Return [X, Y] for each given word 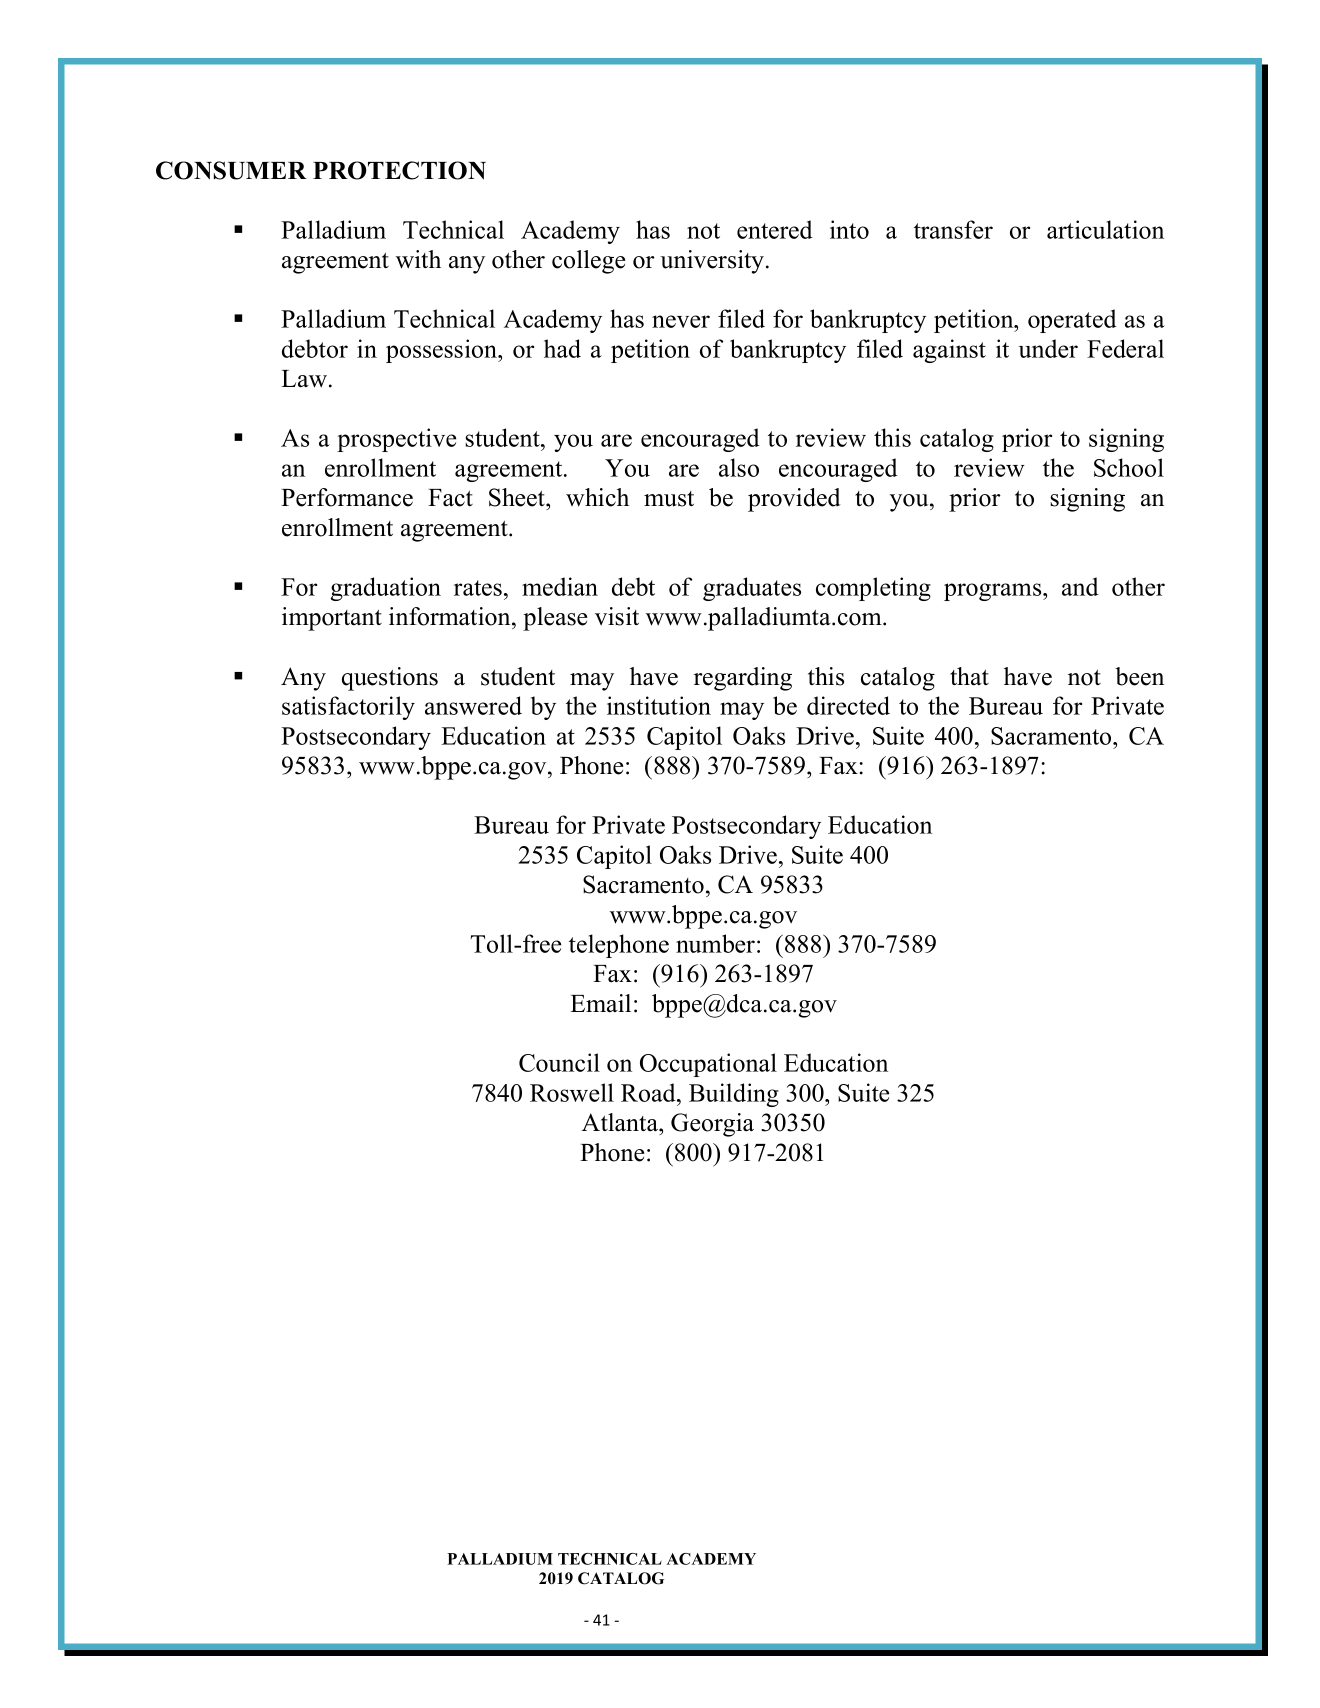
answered [473, 705]
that [969, 676]
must [669, 499]
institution [659, 705]
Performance [347, 497]
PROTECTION [399, 170]
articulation [1105, 229]
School [1129, 467]
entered [775, 229]
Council [559, 1062]
